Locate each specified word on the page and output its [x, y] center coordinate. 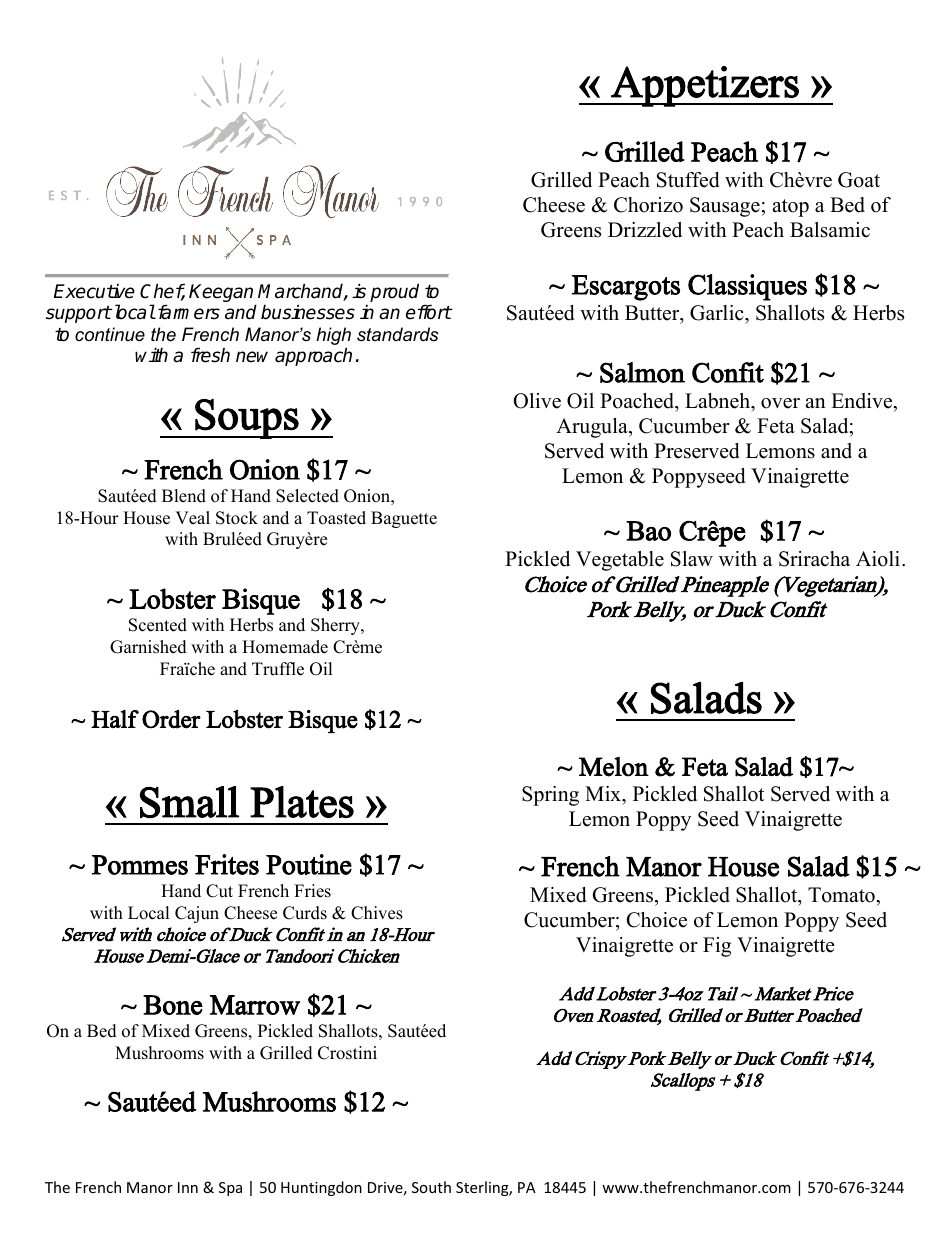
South [431, 1187]
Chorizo [648, 205]
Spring [550, 796]
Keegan [222, 294]
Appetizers [705, 86]
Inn [188, 1187]
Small [189, 802]
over [780, 403]
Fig [717, 947]
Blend [184, 496]
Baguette [404, 519]
